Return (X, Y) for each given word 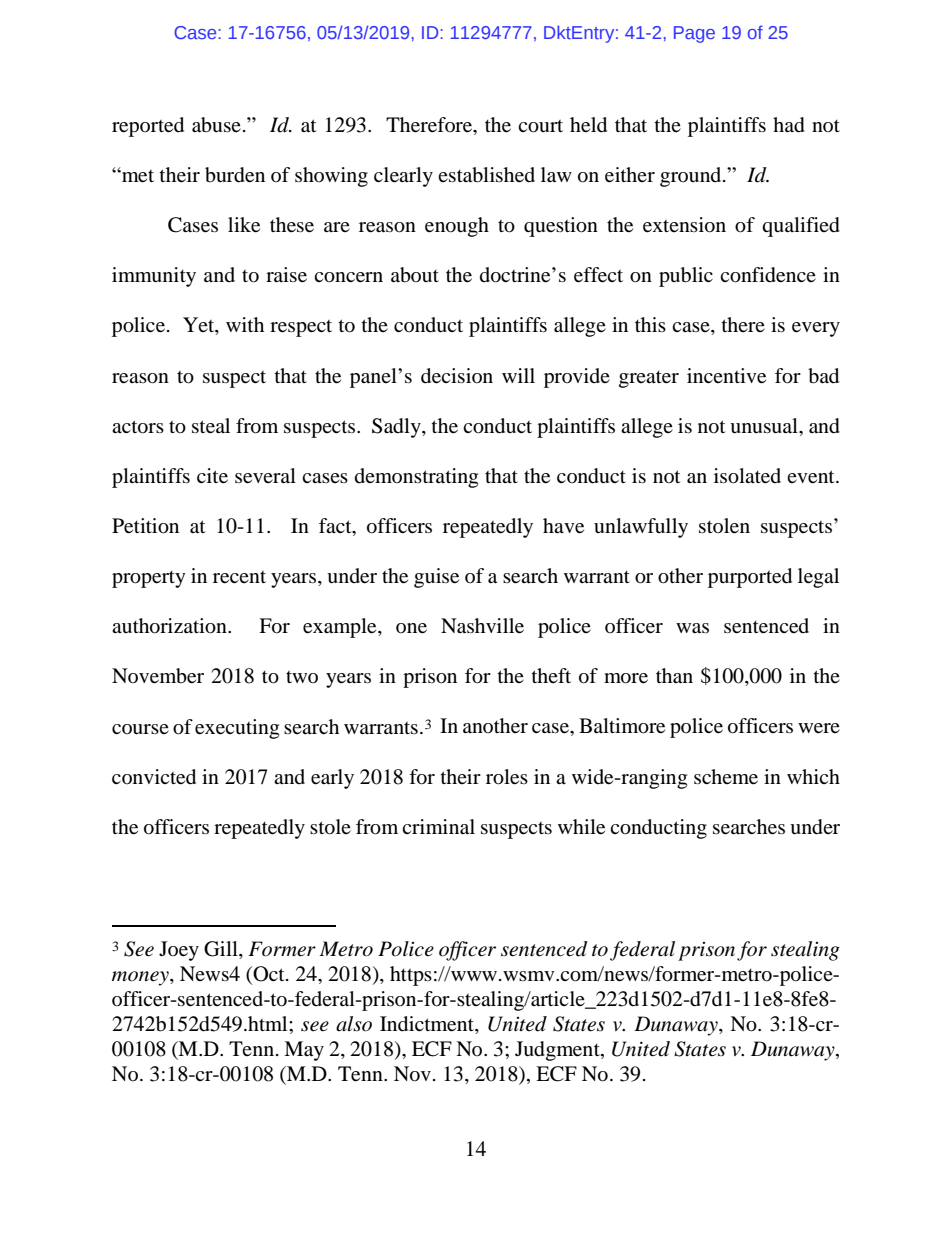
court (540, 126)
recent (239, 577)
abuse (216, 125)
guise (436, 578)
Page (694, 34)
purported (750, 578)
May (304, 1051)
